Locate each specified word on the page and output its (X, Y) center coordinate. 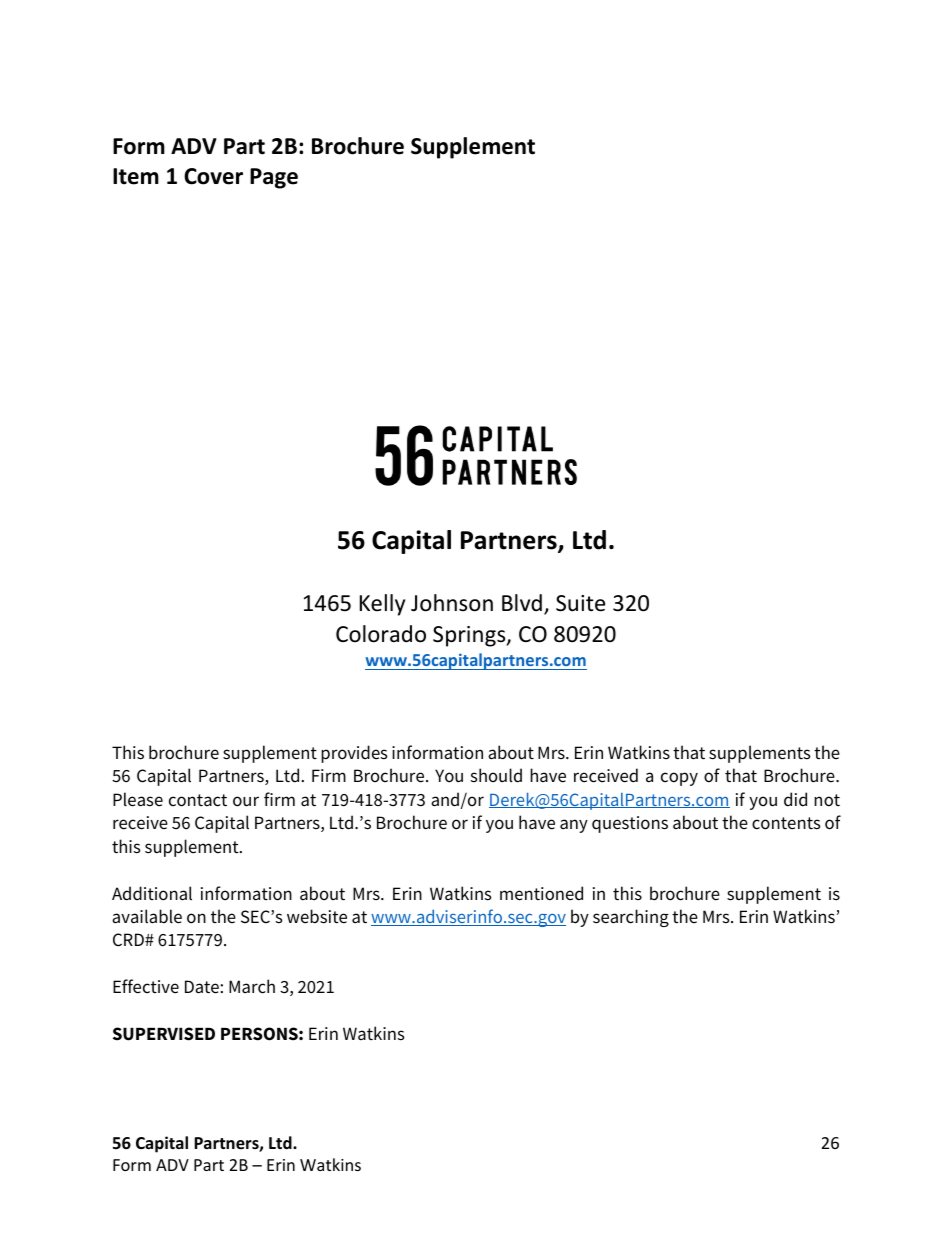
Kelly (382, 605)
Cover (213, 176)
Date (203, 987)
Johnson (452, 603)
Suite (580, 603)
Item (136, 176)
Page (274, 178)
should (496, 775)
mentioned (541, 893)
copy (679, 779)
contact (198, 800)
